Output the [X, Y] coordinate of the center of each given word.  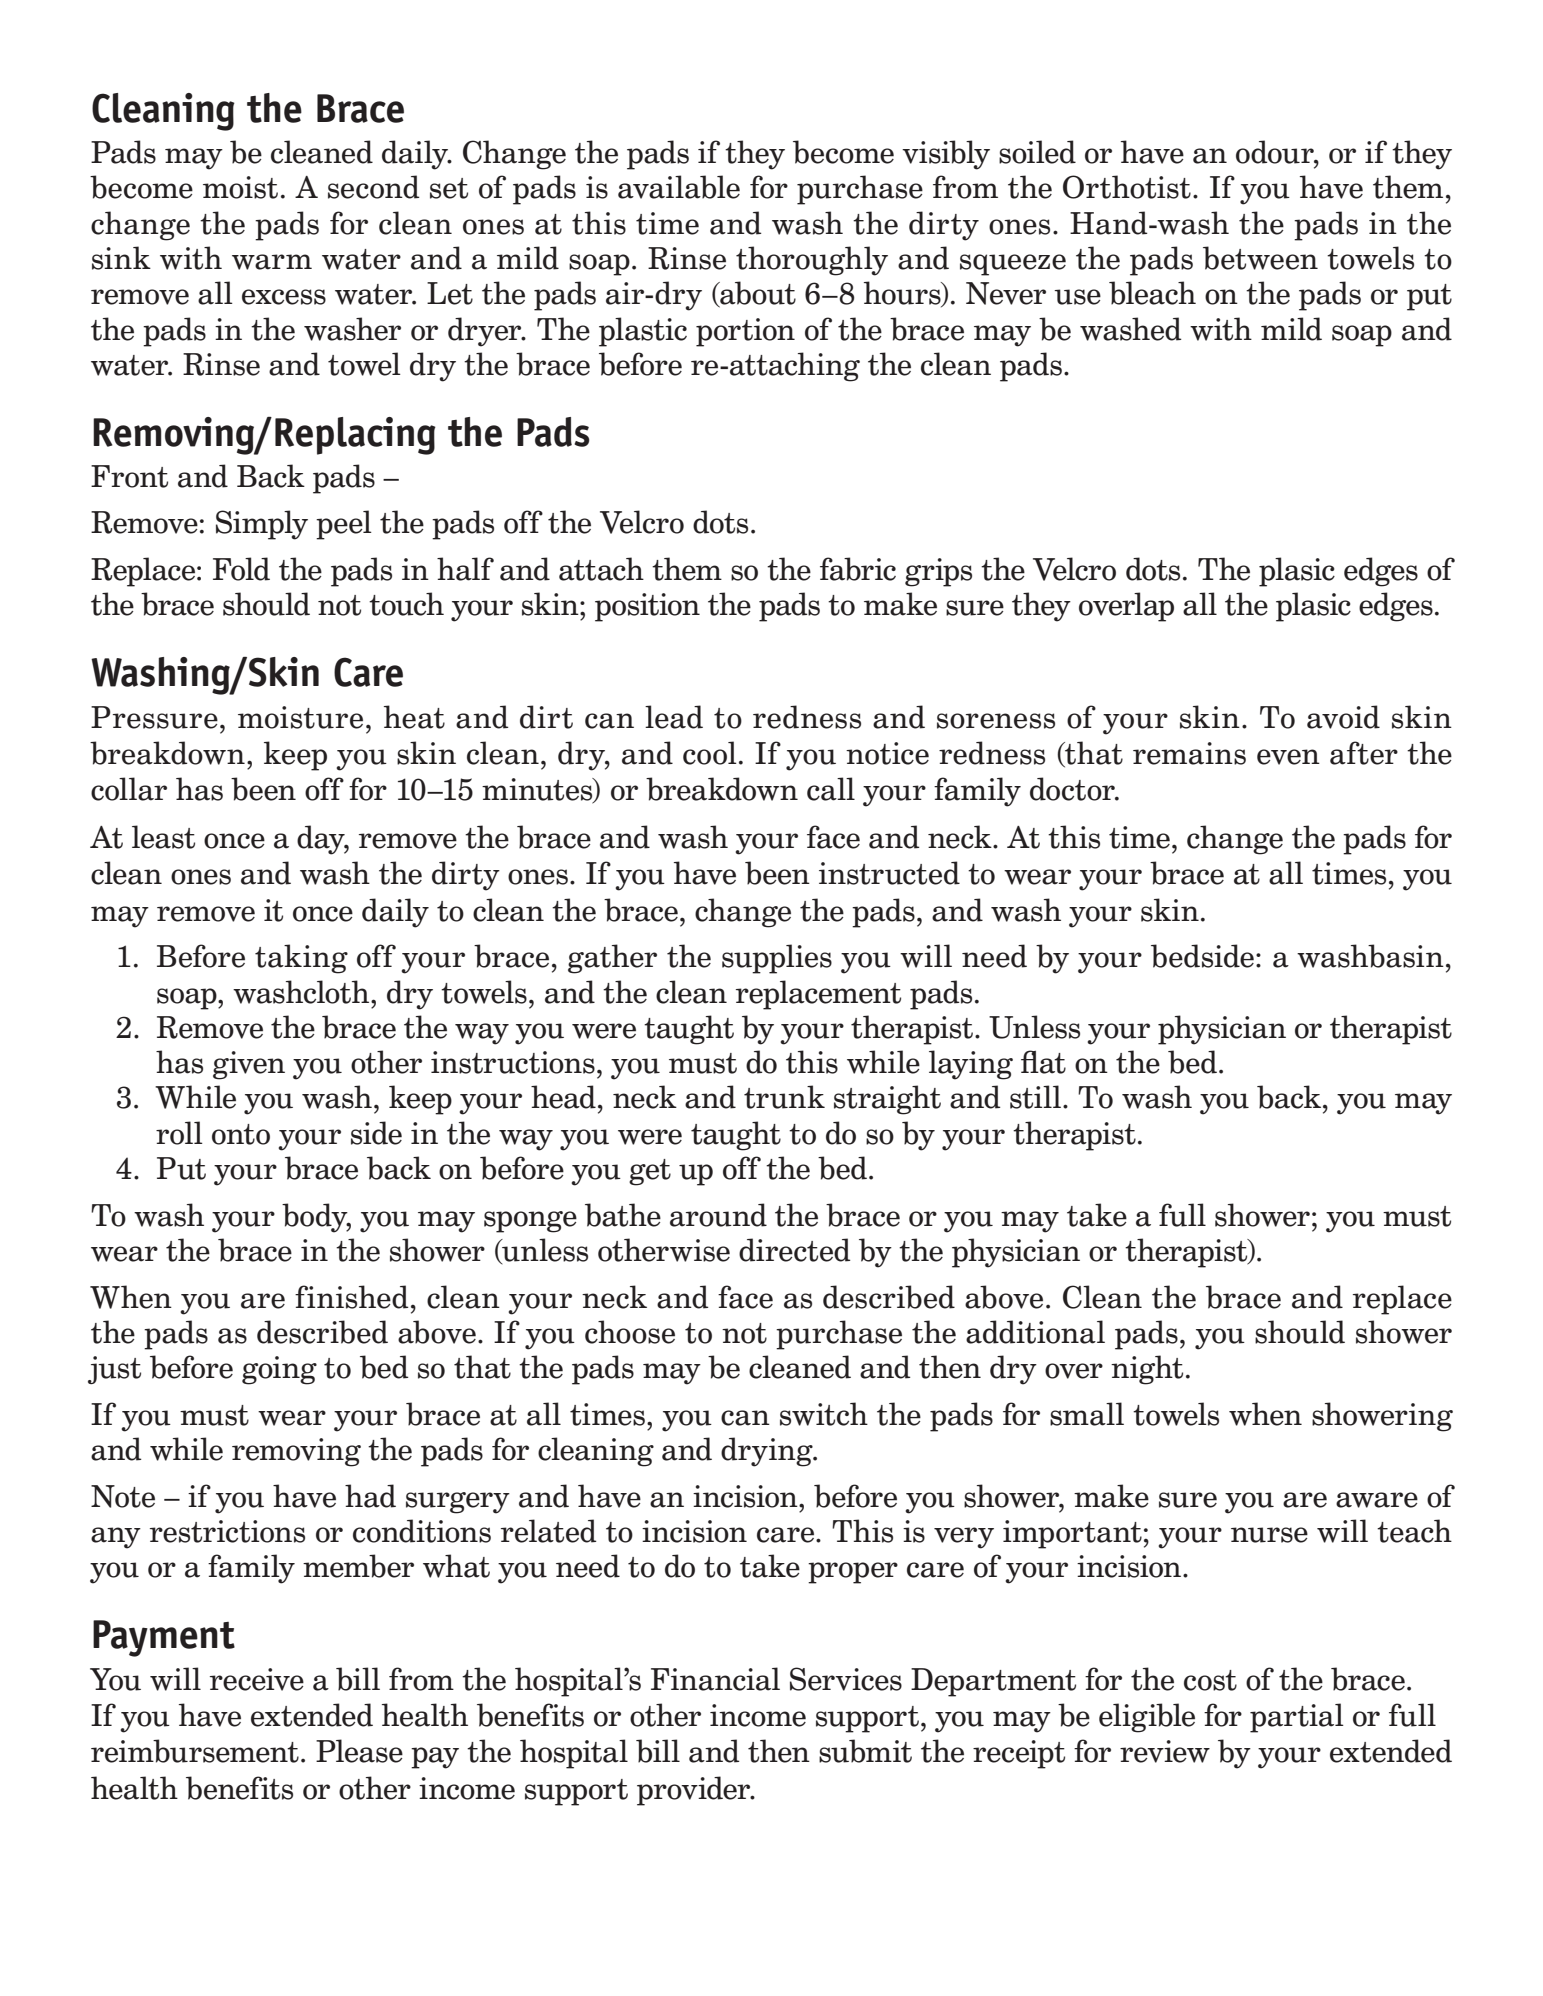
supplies [777, 959]
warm [272, 262]
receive [257, 1679]
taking [301, 959]
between [1260, 258]
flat [1043, 1062]
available [679, 187]
